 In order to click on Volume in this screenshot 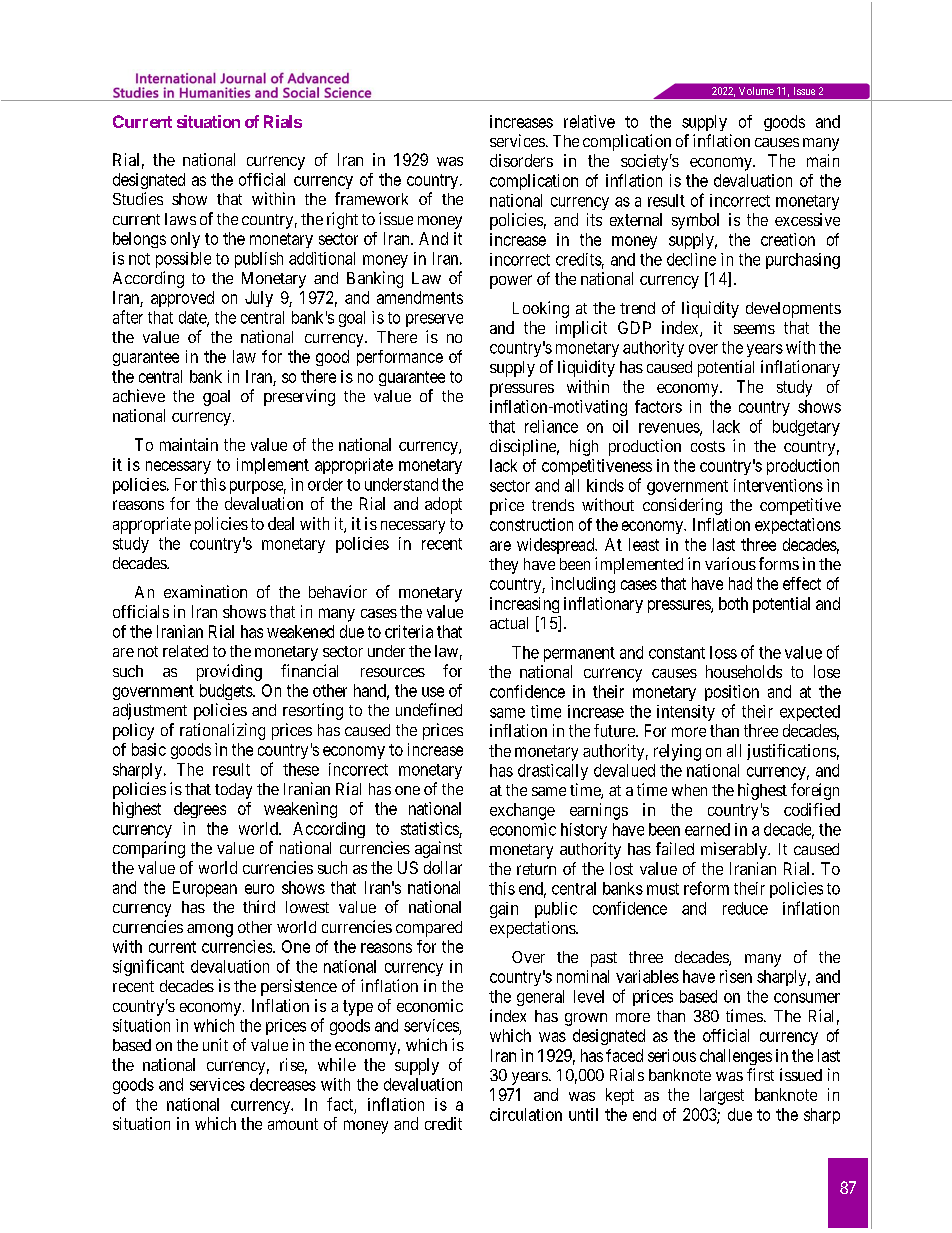, I will do `click(756, 91)`.
